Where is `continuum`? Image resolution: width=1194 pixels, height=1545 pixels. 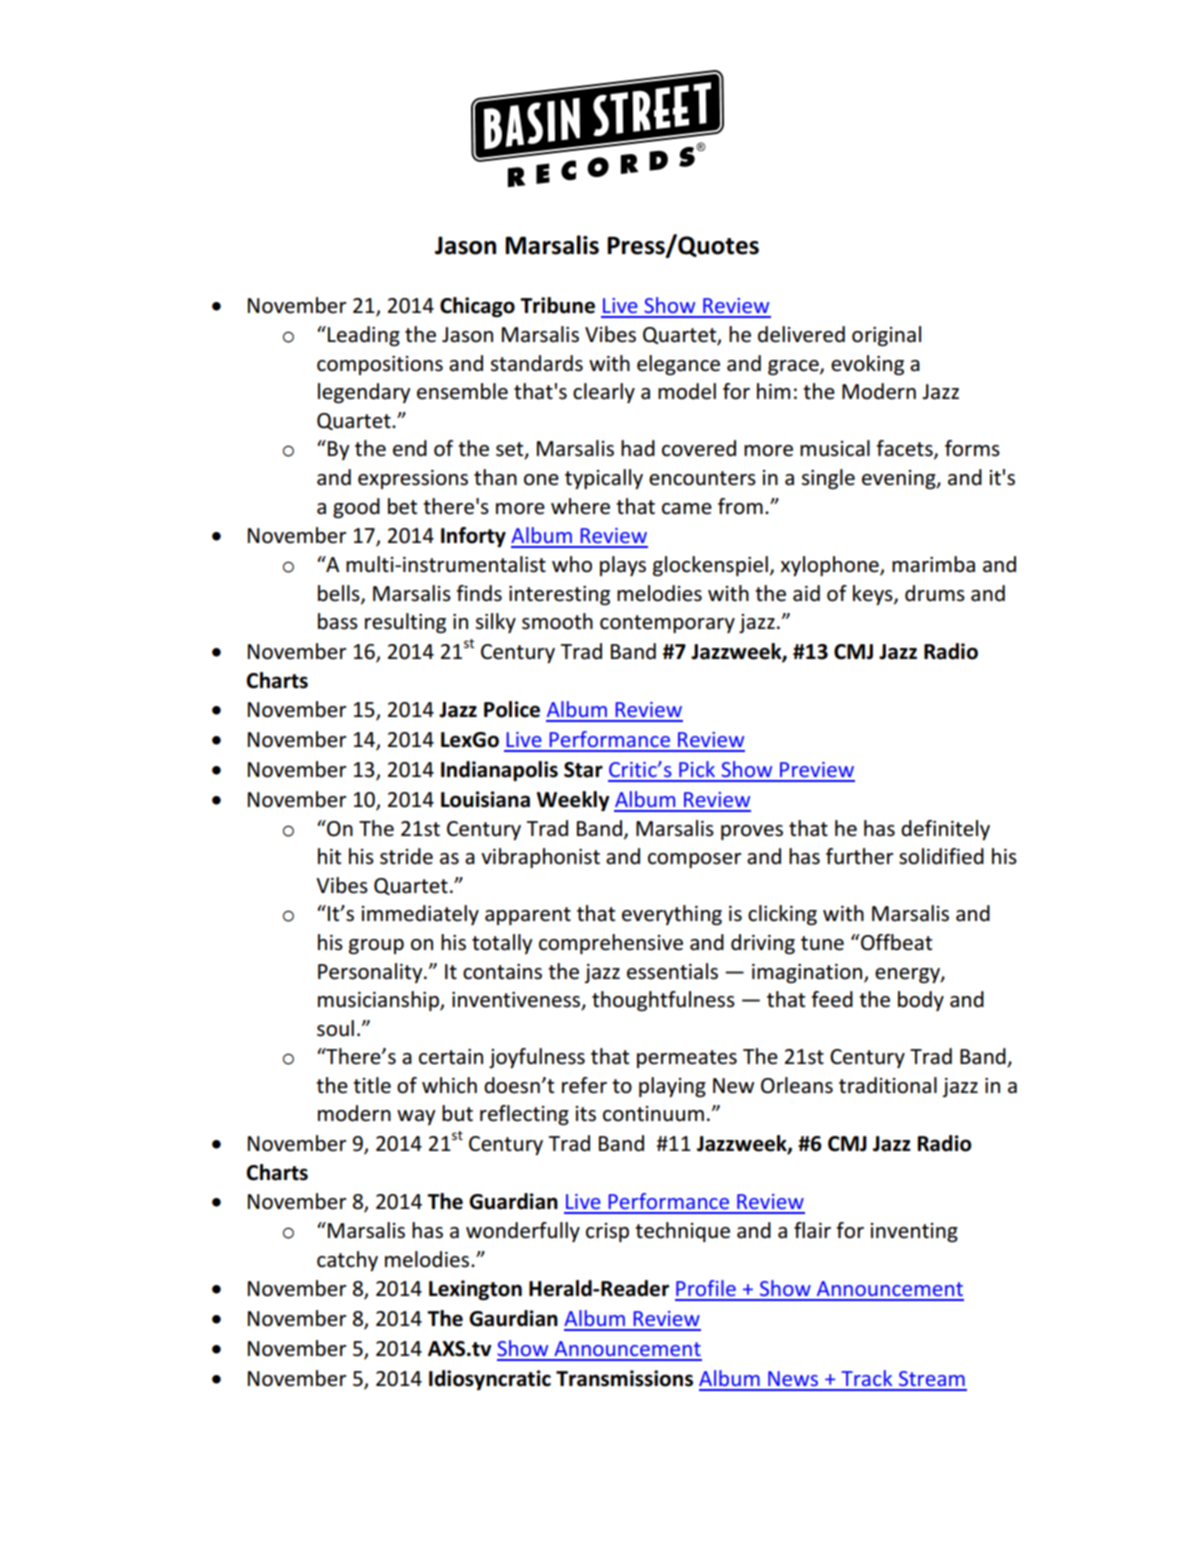 continuum is located at coordinates (653, 1114).
